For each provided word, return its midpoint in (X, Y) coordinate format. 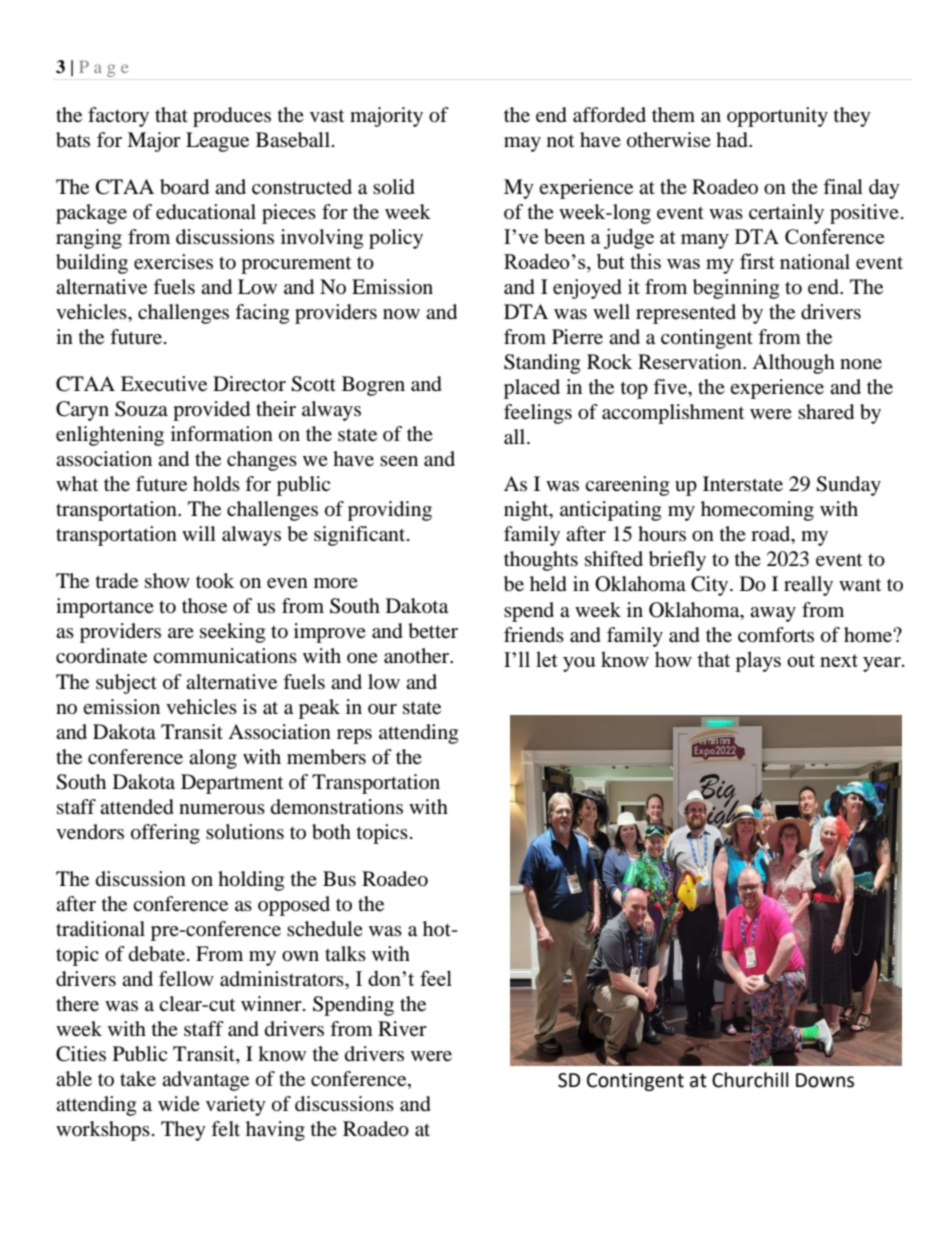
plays (758, 661)
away (773, 614)
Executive (164, 384)
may (522, 144)
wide (179, 1103)
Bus (339, 878)
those (204, 606)
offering (165, 834)
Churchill (750, 1080)
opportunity (777, 117)
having (275, 1131)
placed (532, 389)
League (217, 142)
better (433, 631)
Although (793, 364)
